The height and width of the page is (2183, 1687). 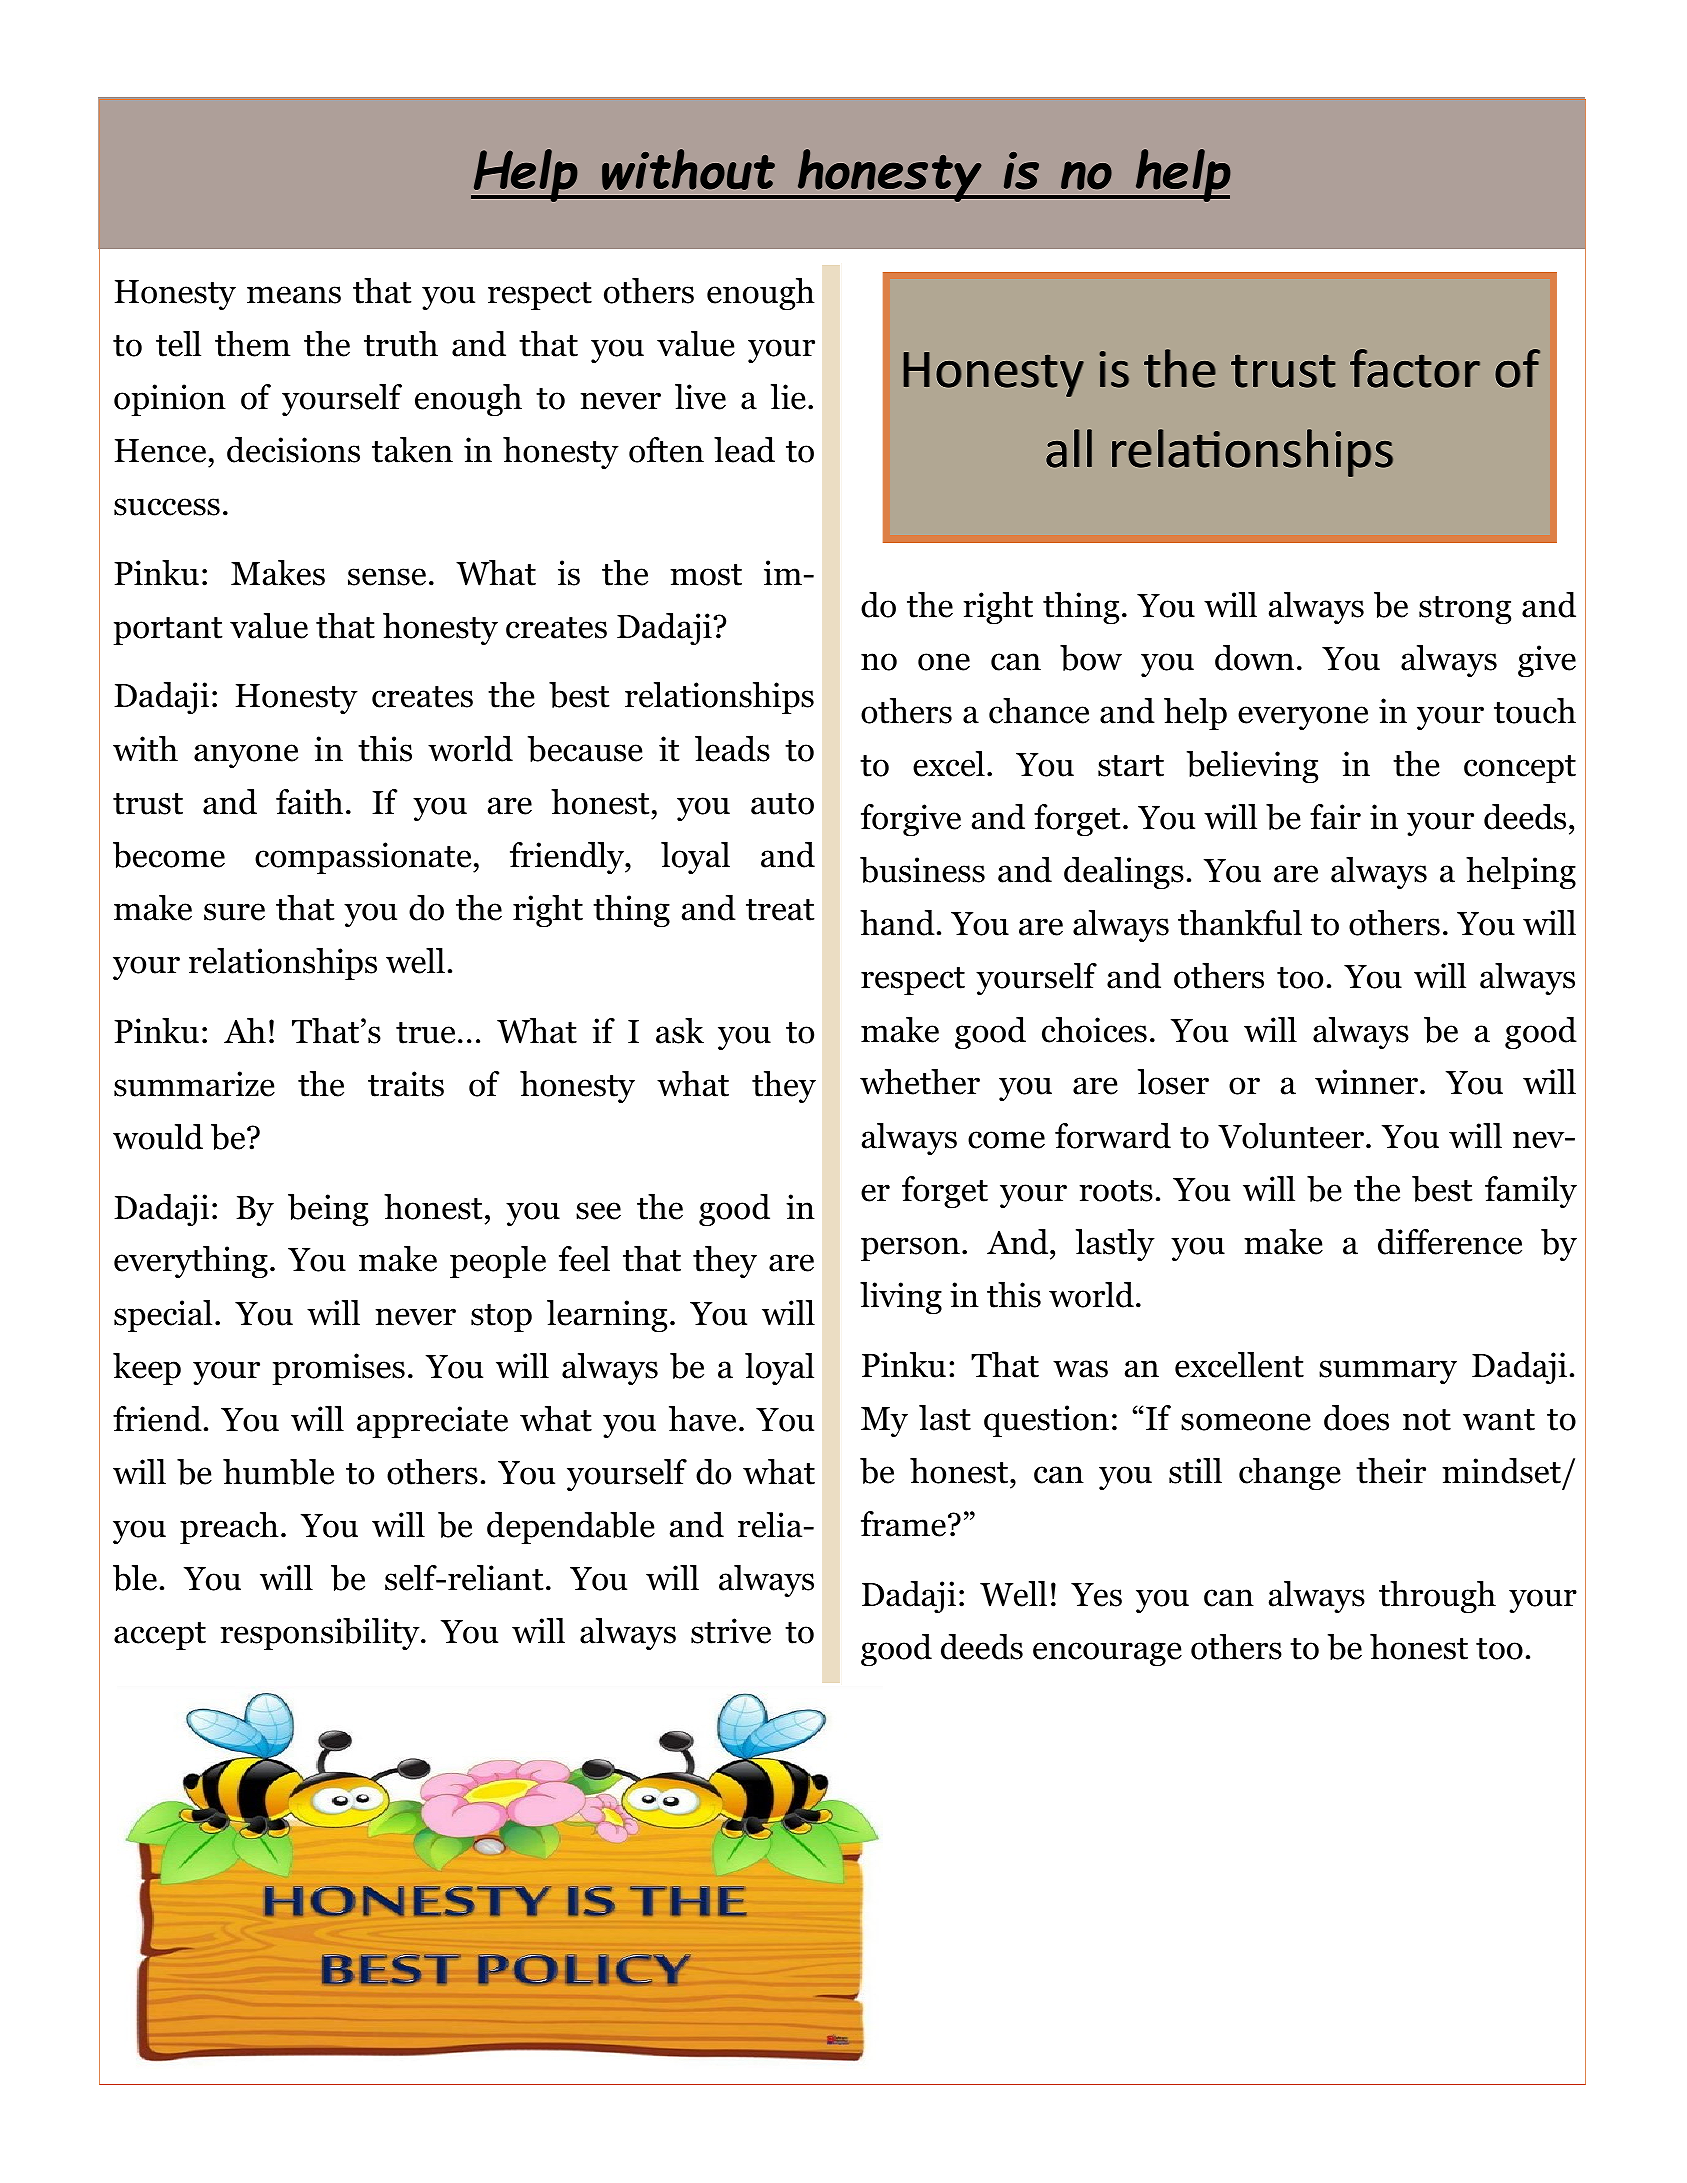 What do you see at coordinates (1335, 817) in the page?
I see `fair` at bounding box center [1335, 817].
